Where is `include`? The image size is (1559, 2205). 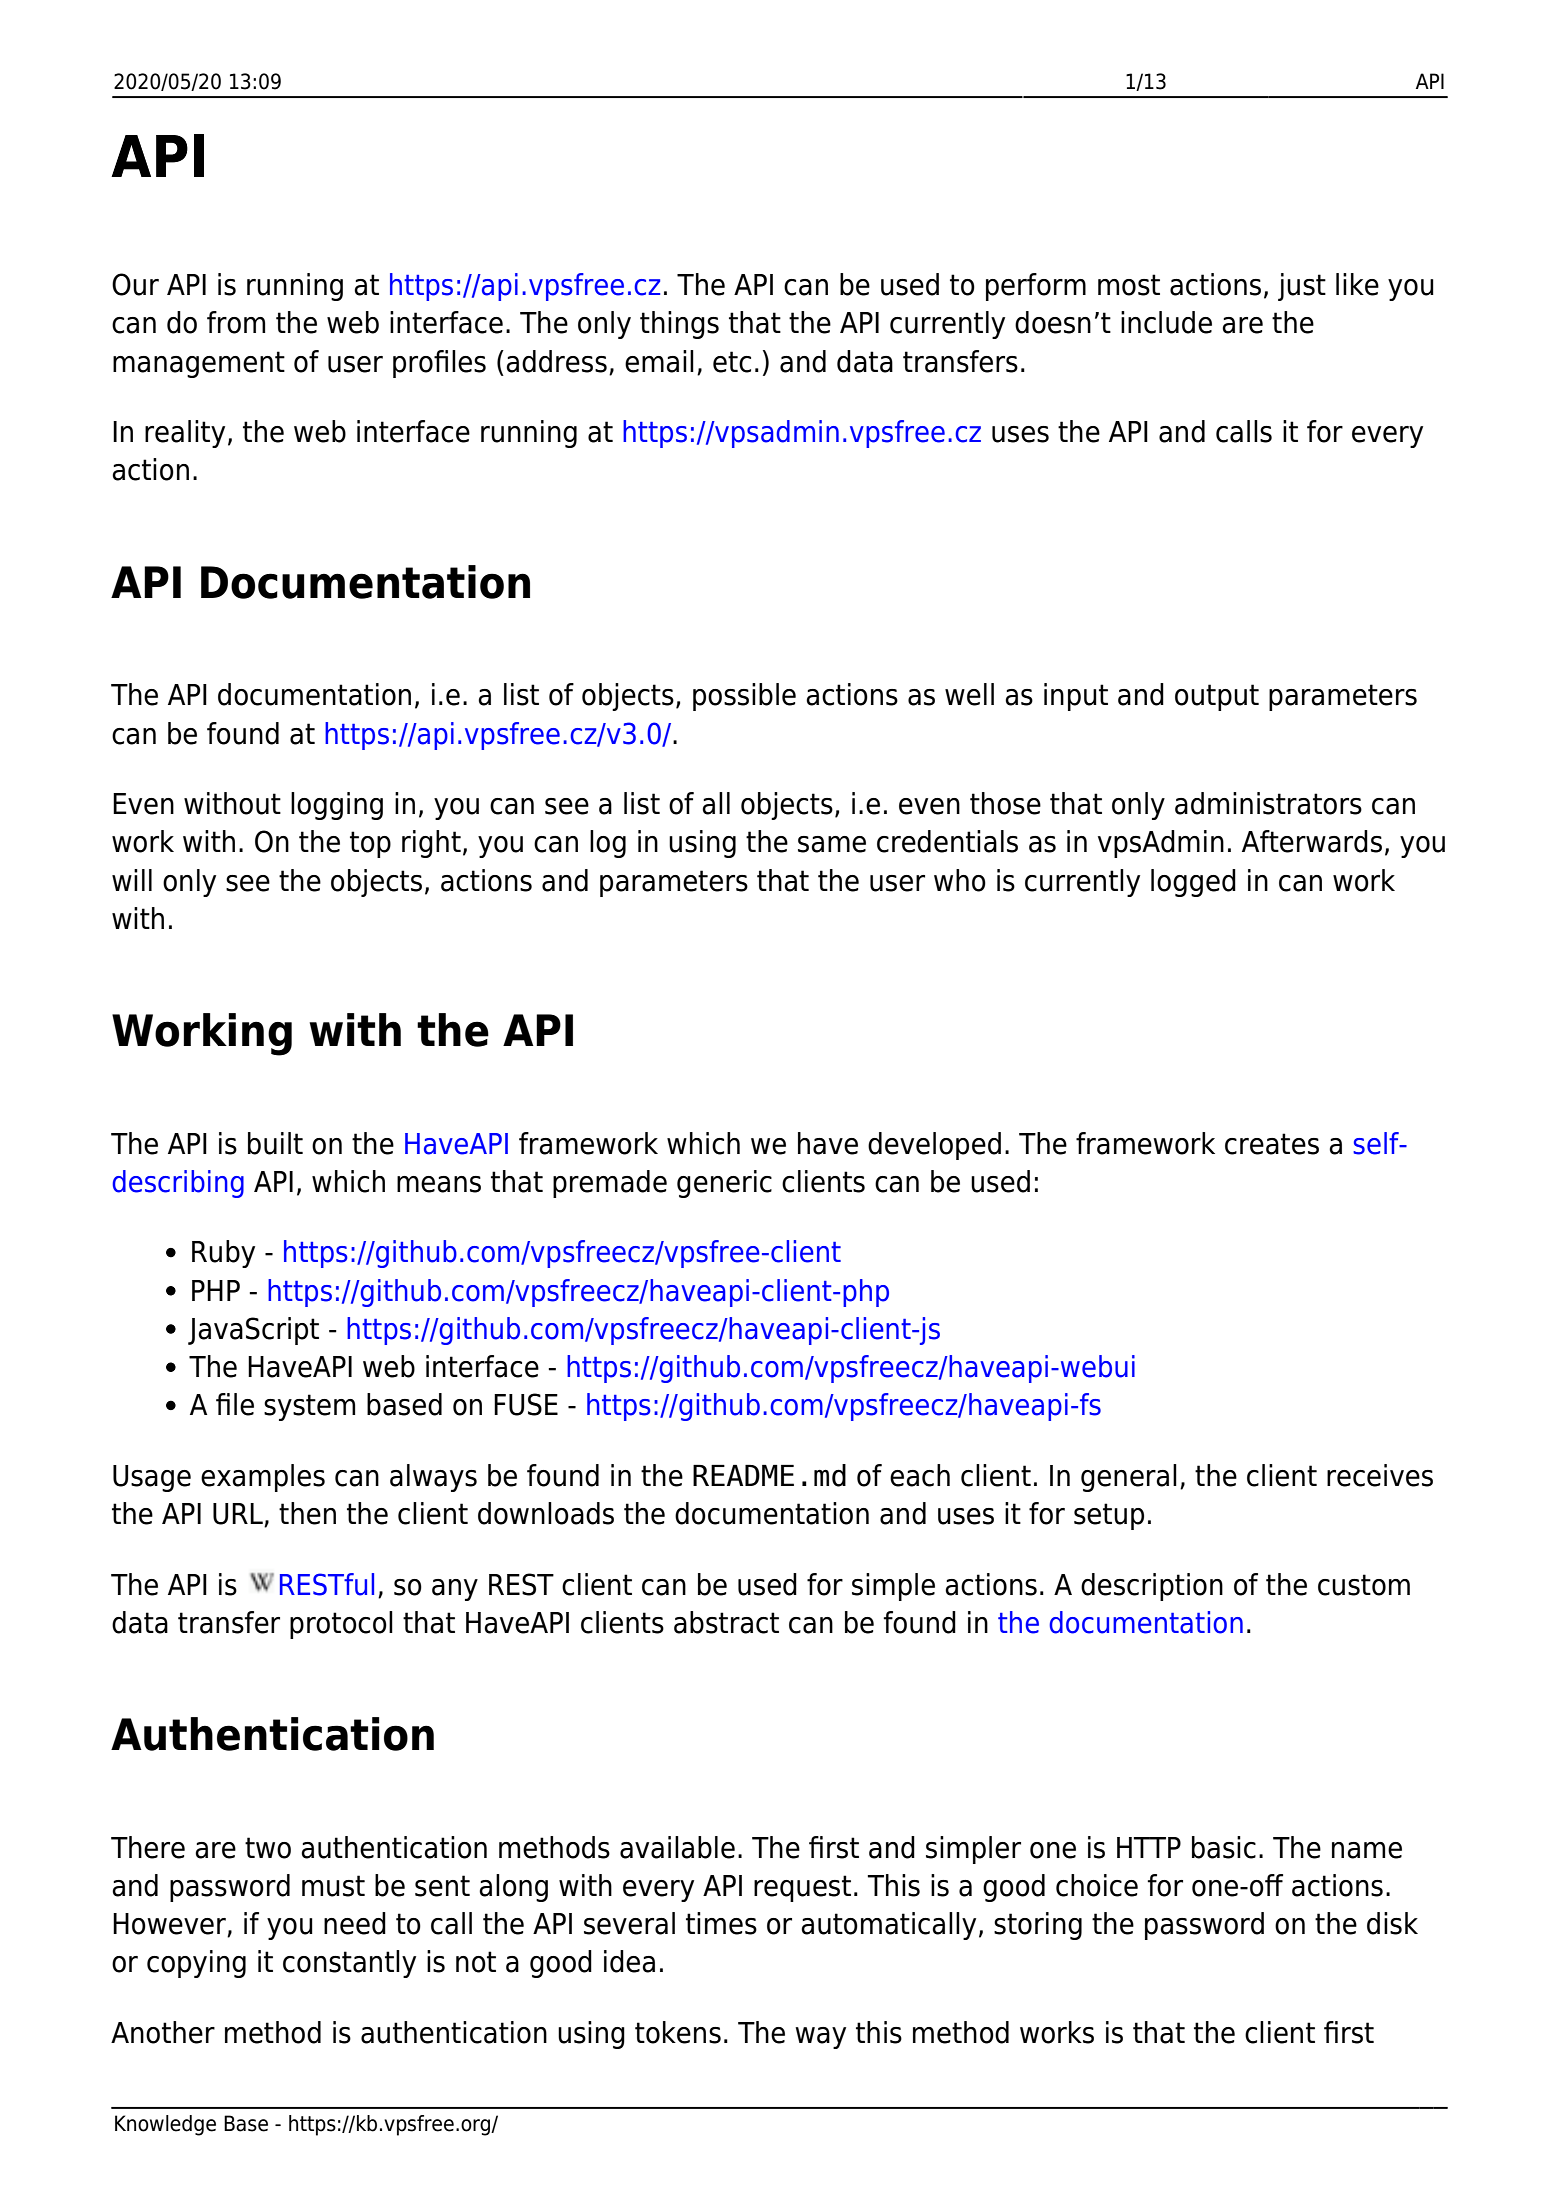 include is located at coordinates (1166, 322).
